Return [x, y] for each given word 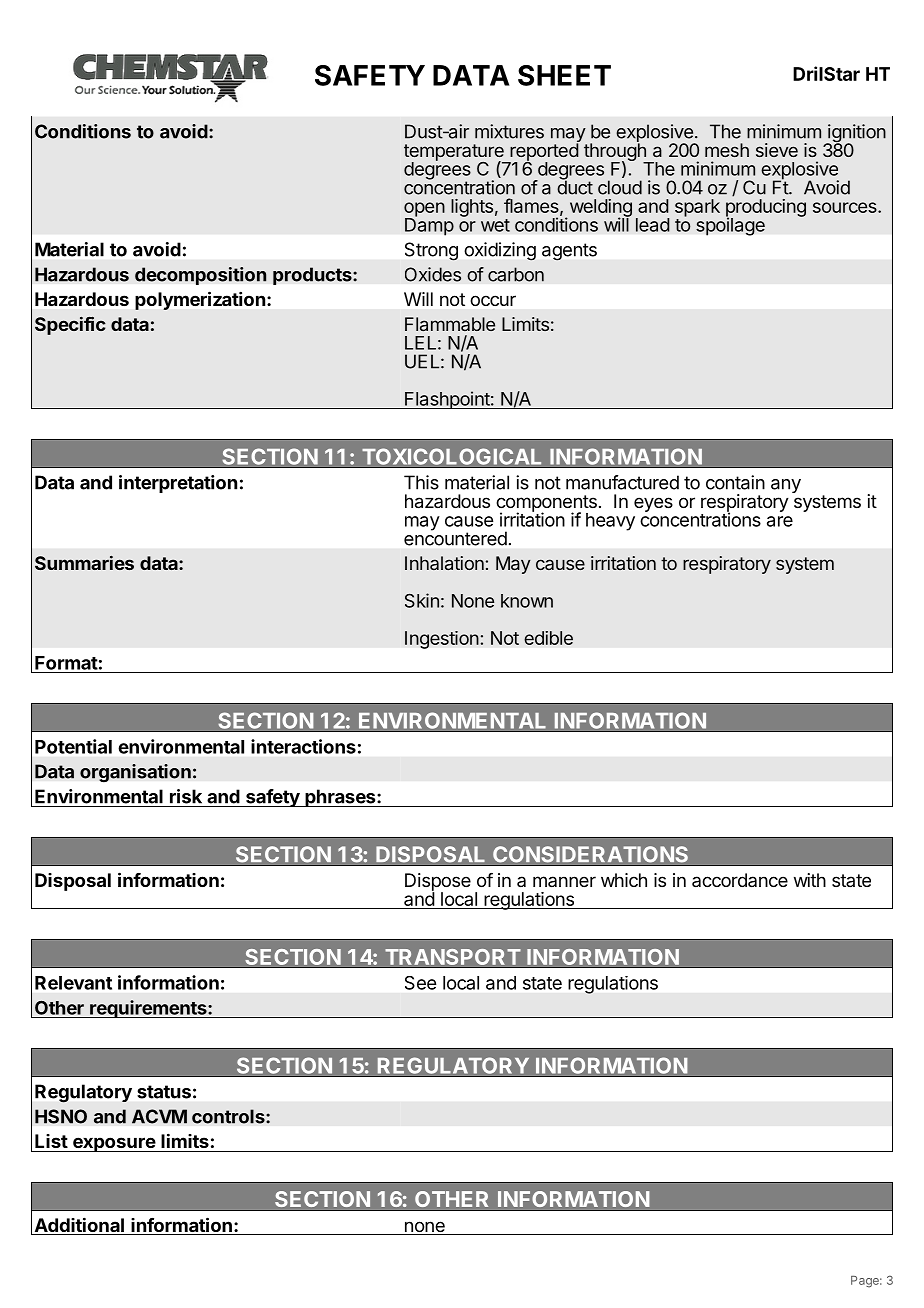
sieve [777, 150]
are [780, 521]
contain [735, 482]
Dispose [438, 883]
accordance [740, 880]
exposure [113, 1144]
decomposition [201, 276]
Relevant [73, 983]
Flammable [450, 324]
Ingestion [442, 640]
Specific [70, 325]
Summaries [84, 563]
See [420, 983]
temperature [455, 153]
